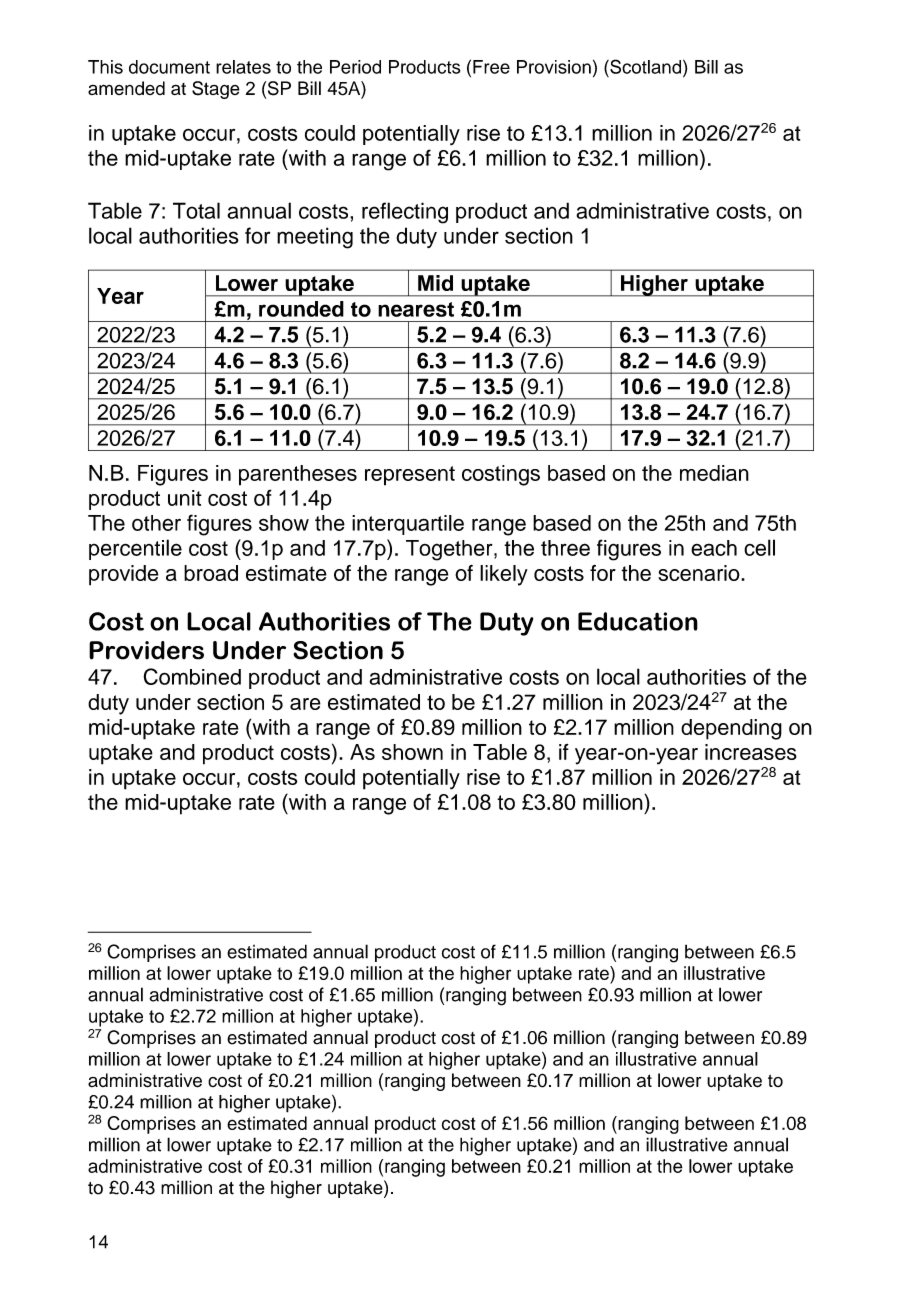 This screenshot has width=924, height=1308. Describe the element at coordinates (700, 573) in the screenshot. I see `scenario` at that location.
